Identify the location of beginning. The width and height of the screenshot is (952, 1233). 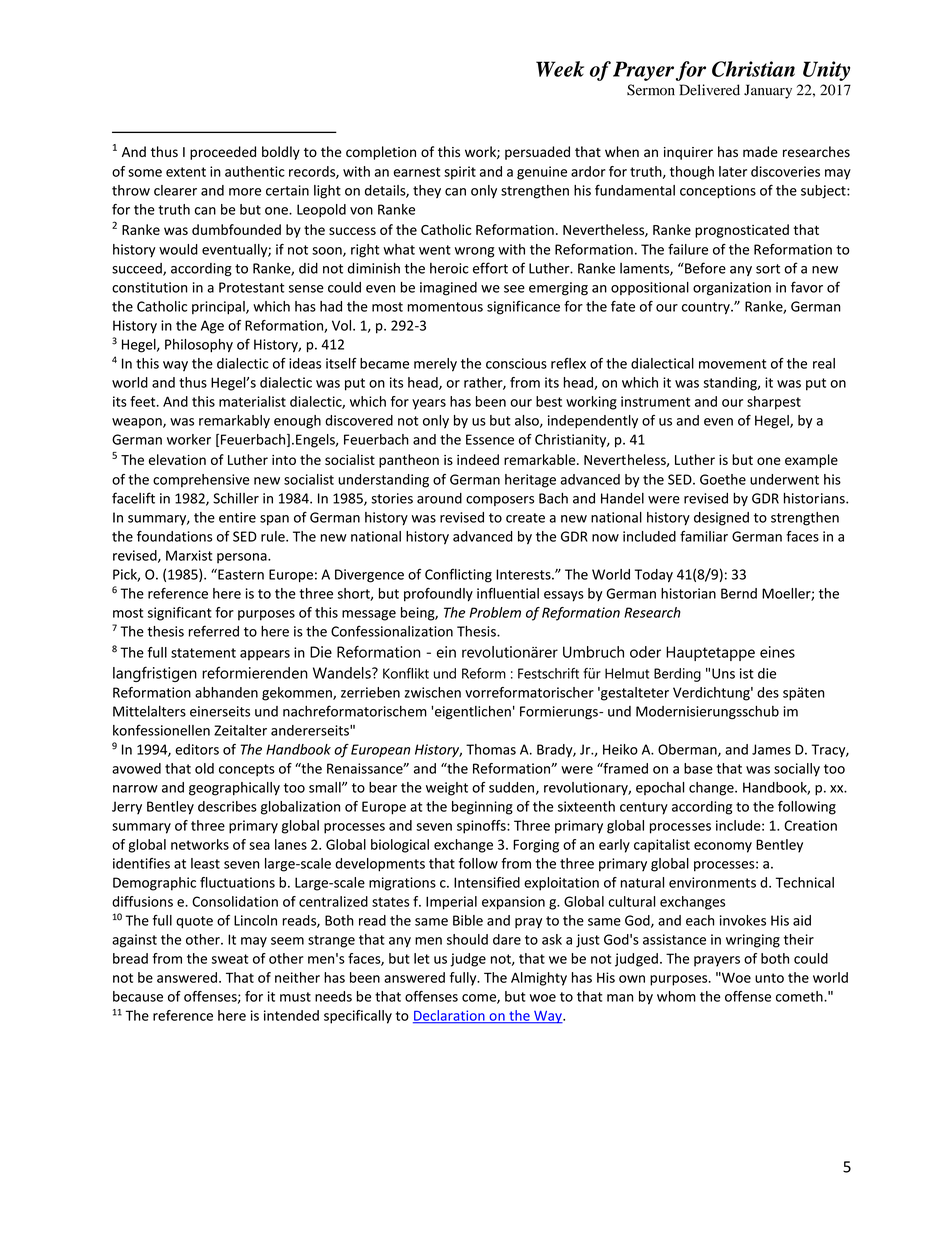
(482, 808).
